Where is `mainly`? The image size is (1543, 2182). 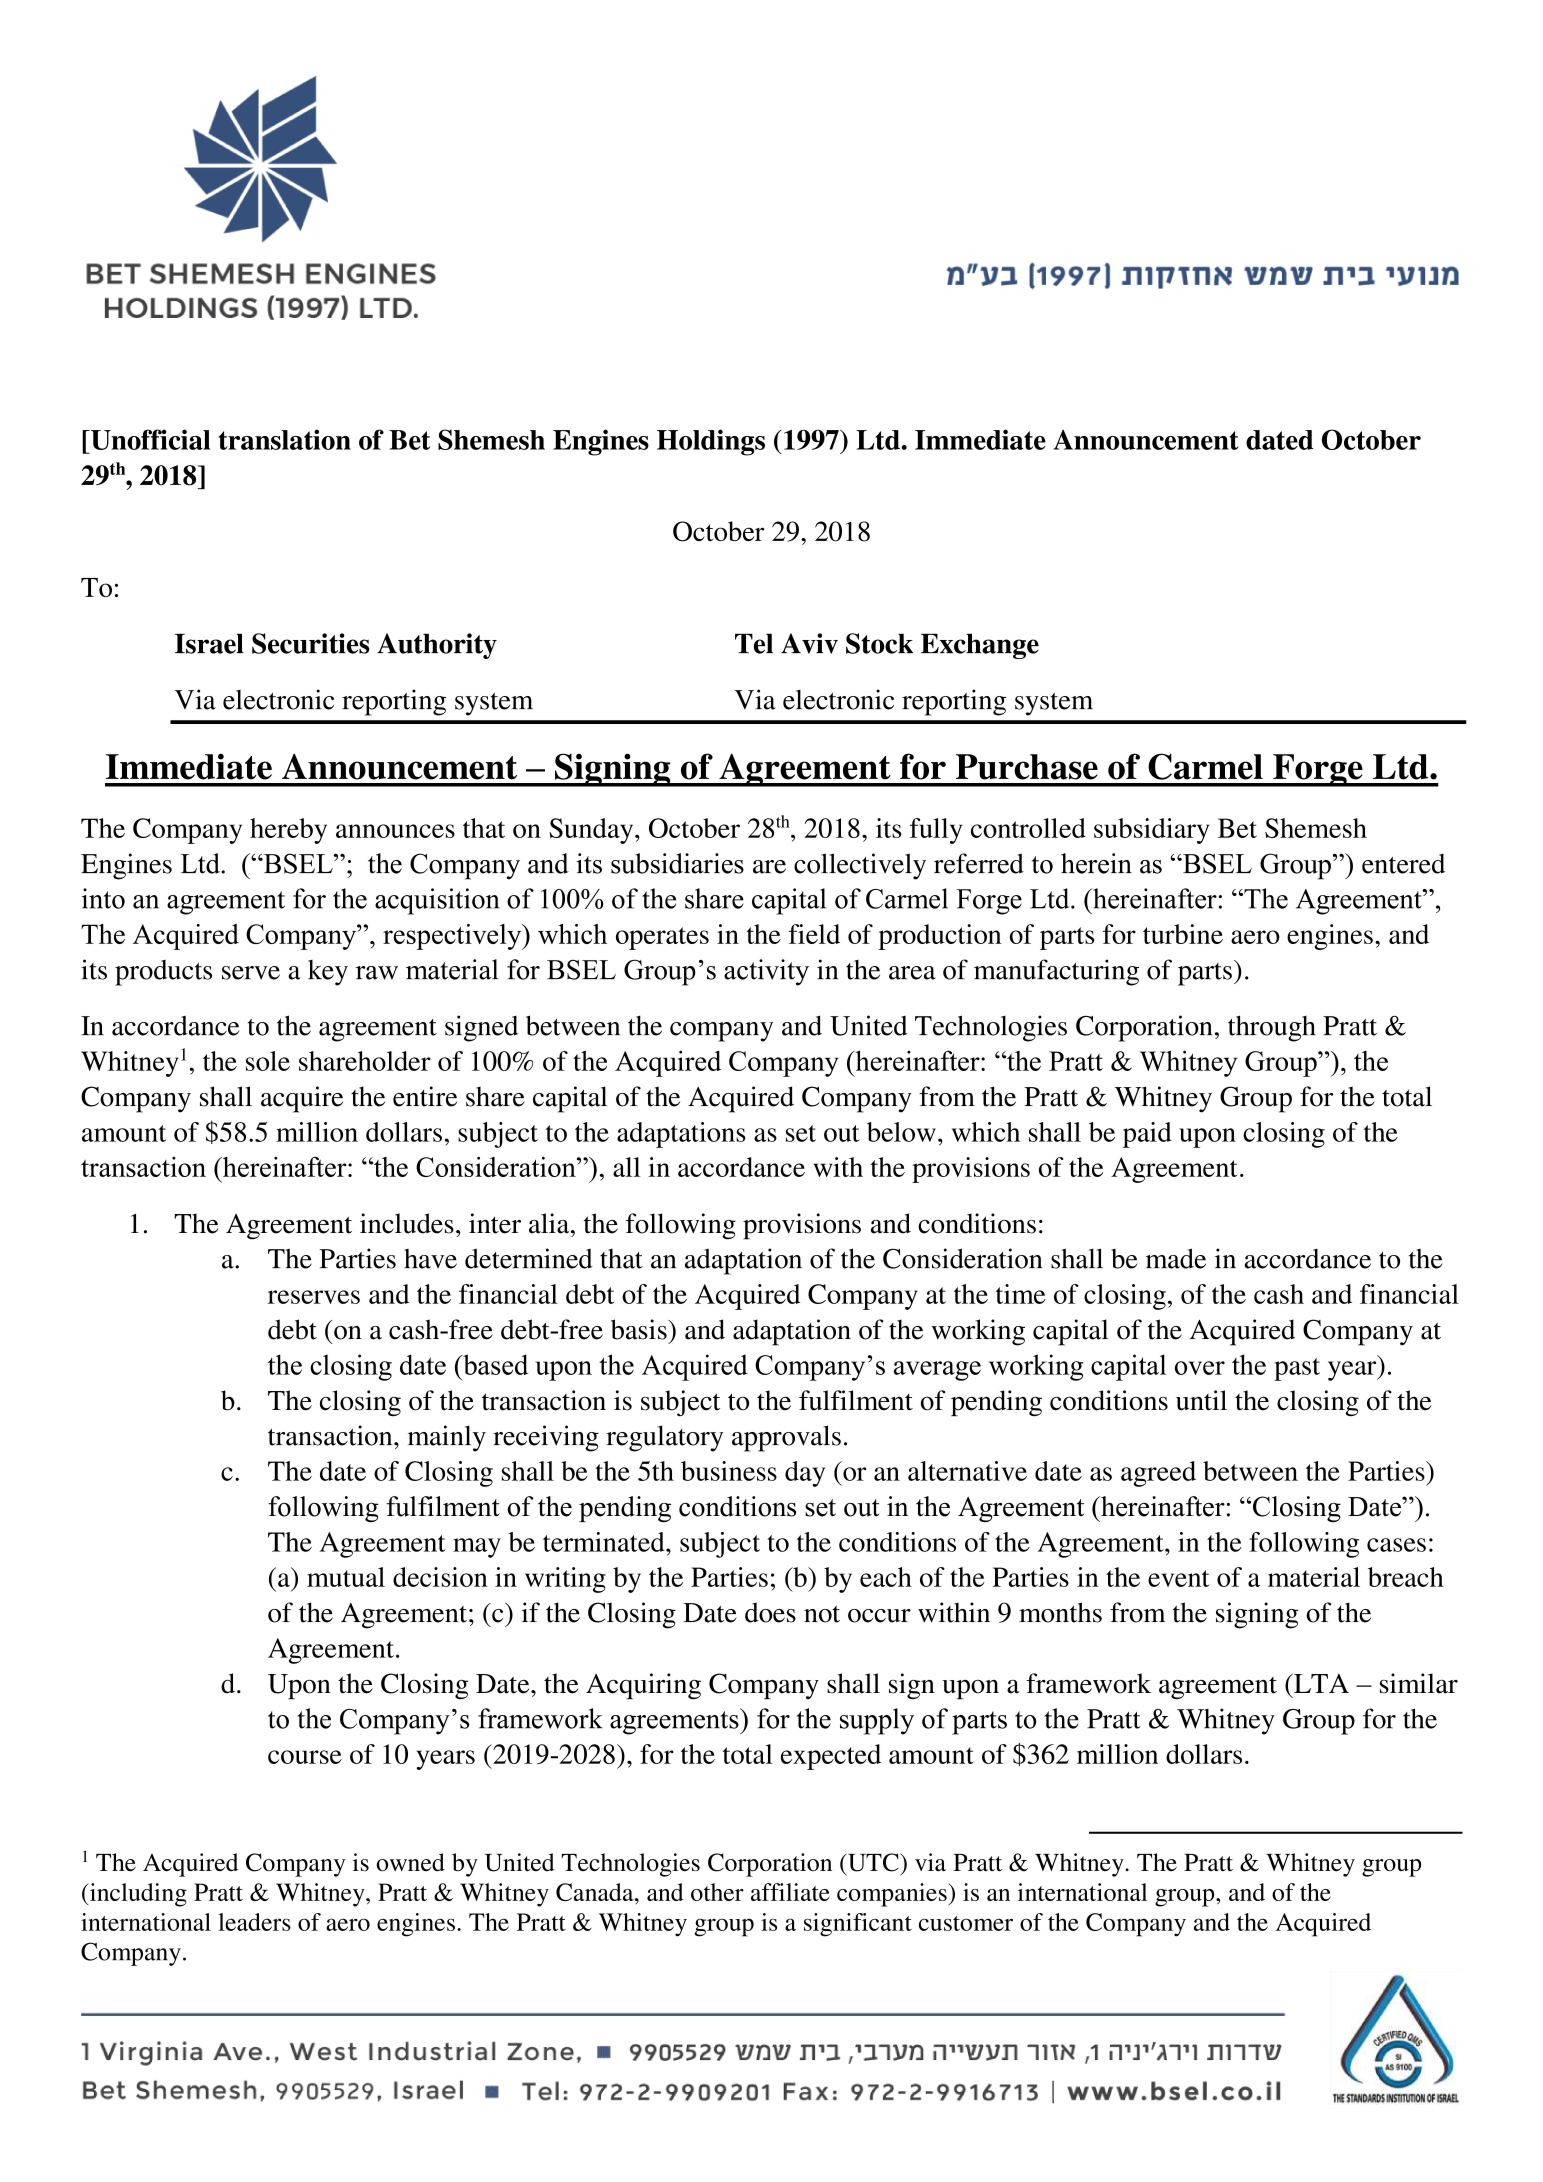 mainly is located at coordinates (447, 1438).
